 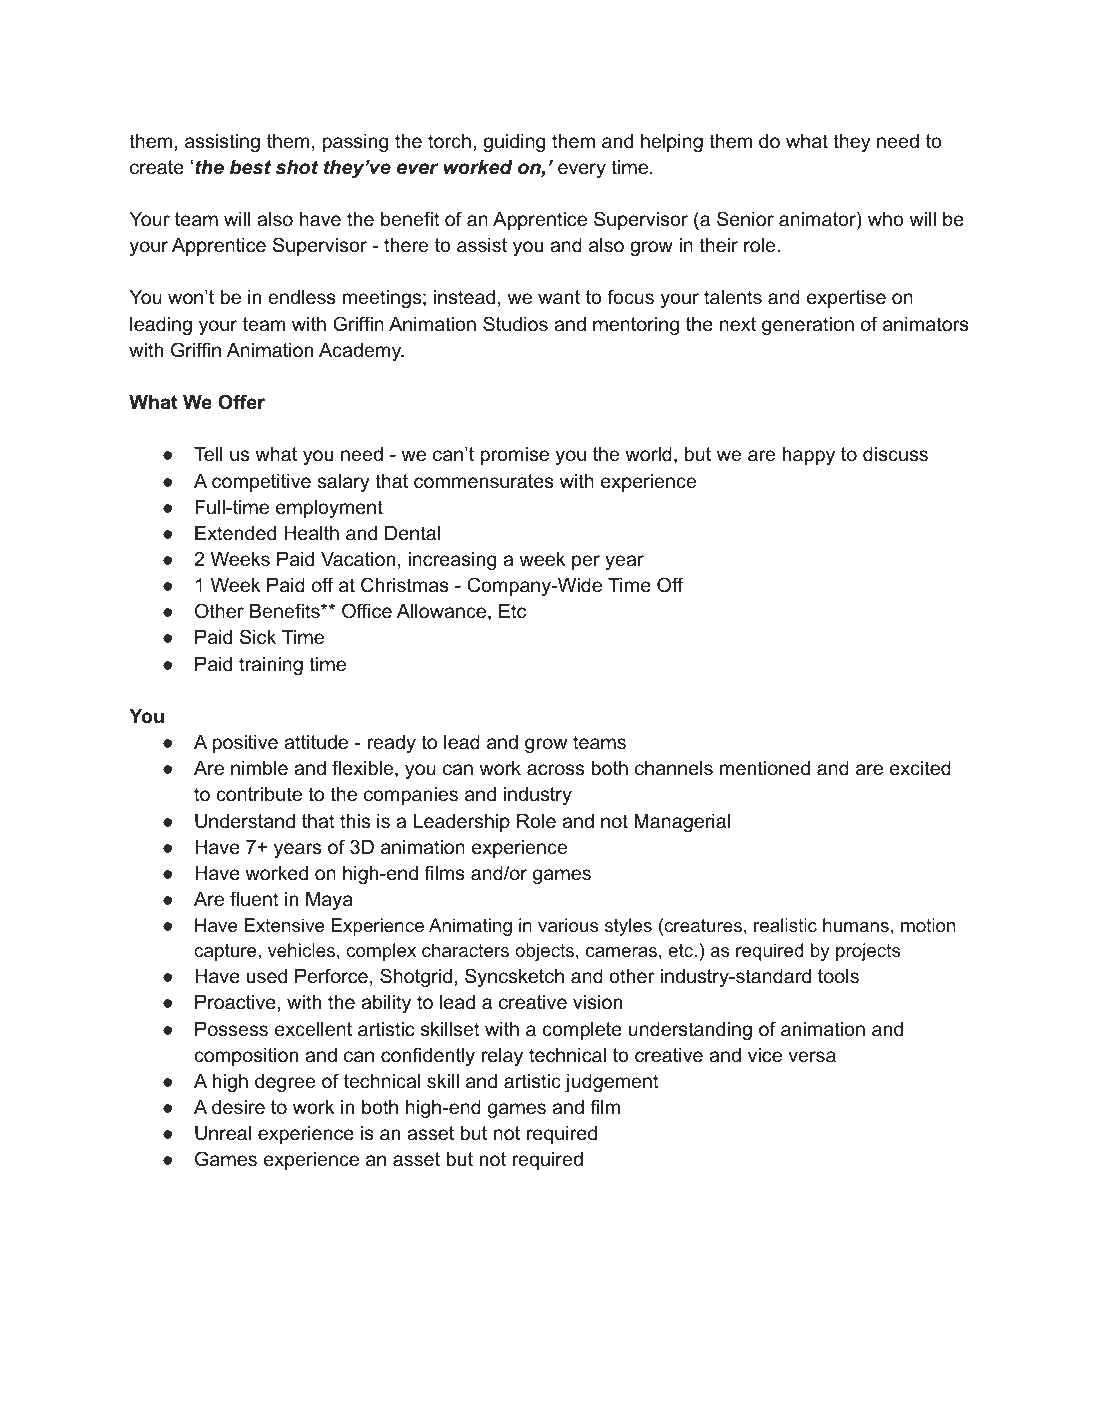 I want to click on mentioned, so click(x=765, y=768).
